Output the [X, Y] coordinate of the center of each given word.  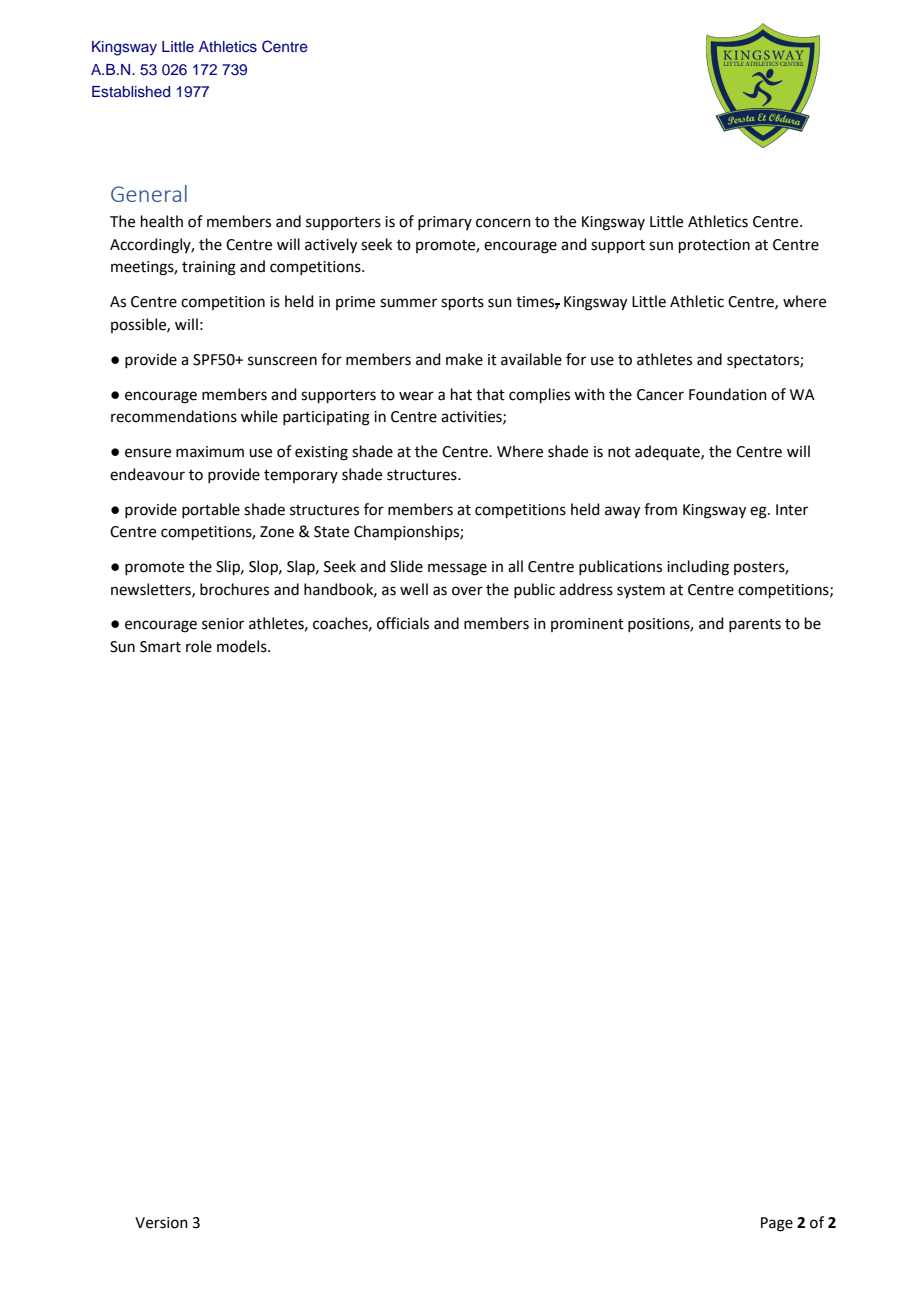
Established [131, 92]
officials [403, 623]
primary [445, 223]
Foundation [728, 394]
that [490, 394]
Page [777, 1224]
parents [755, 625]
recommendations [174, 416]
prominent [587, 625]
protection [714, 246]
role [199, 646]
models [243, 646]
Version [161, 1223]
